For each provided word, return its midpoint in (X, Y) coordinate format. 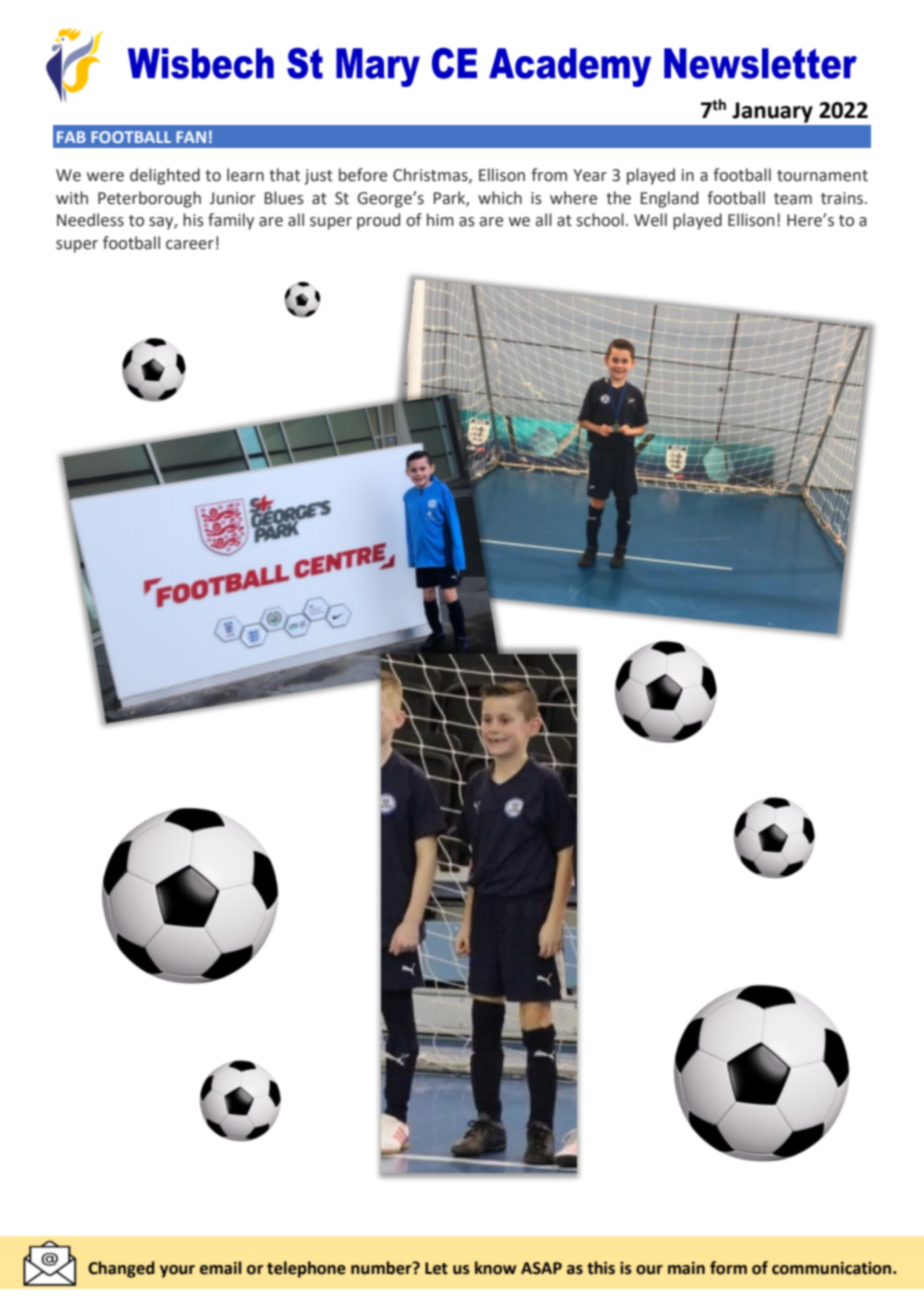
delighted (165, 176)
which (500, 198)
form (728, 1268)
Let (436, 1268)
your (177, 1271)
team (793, 199)
